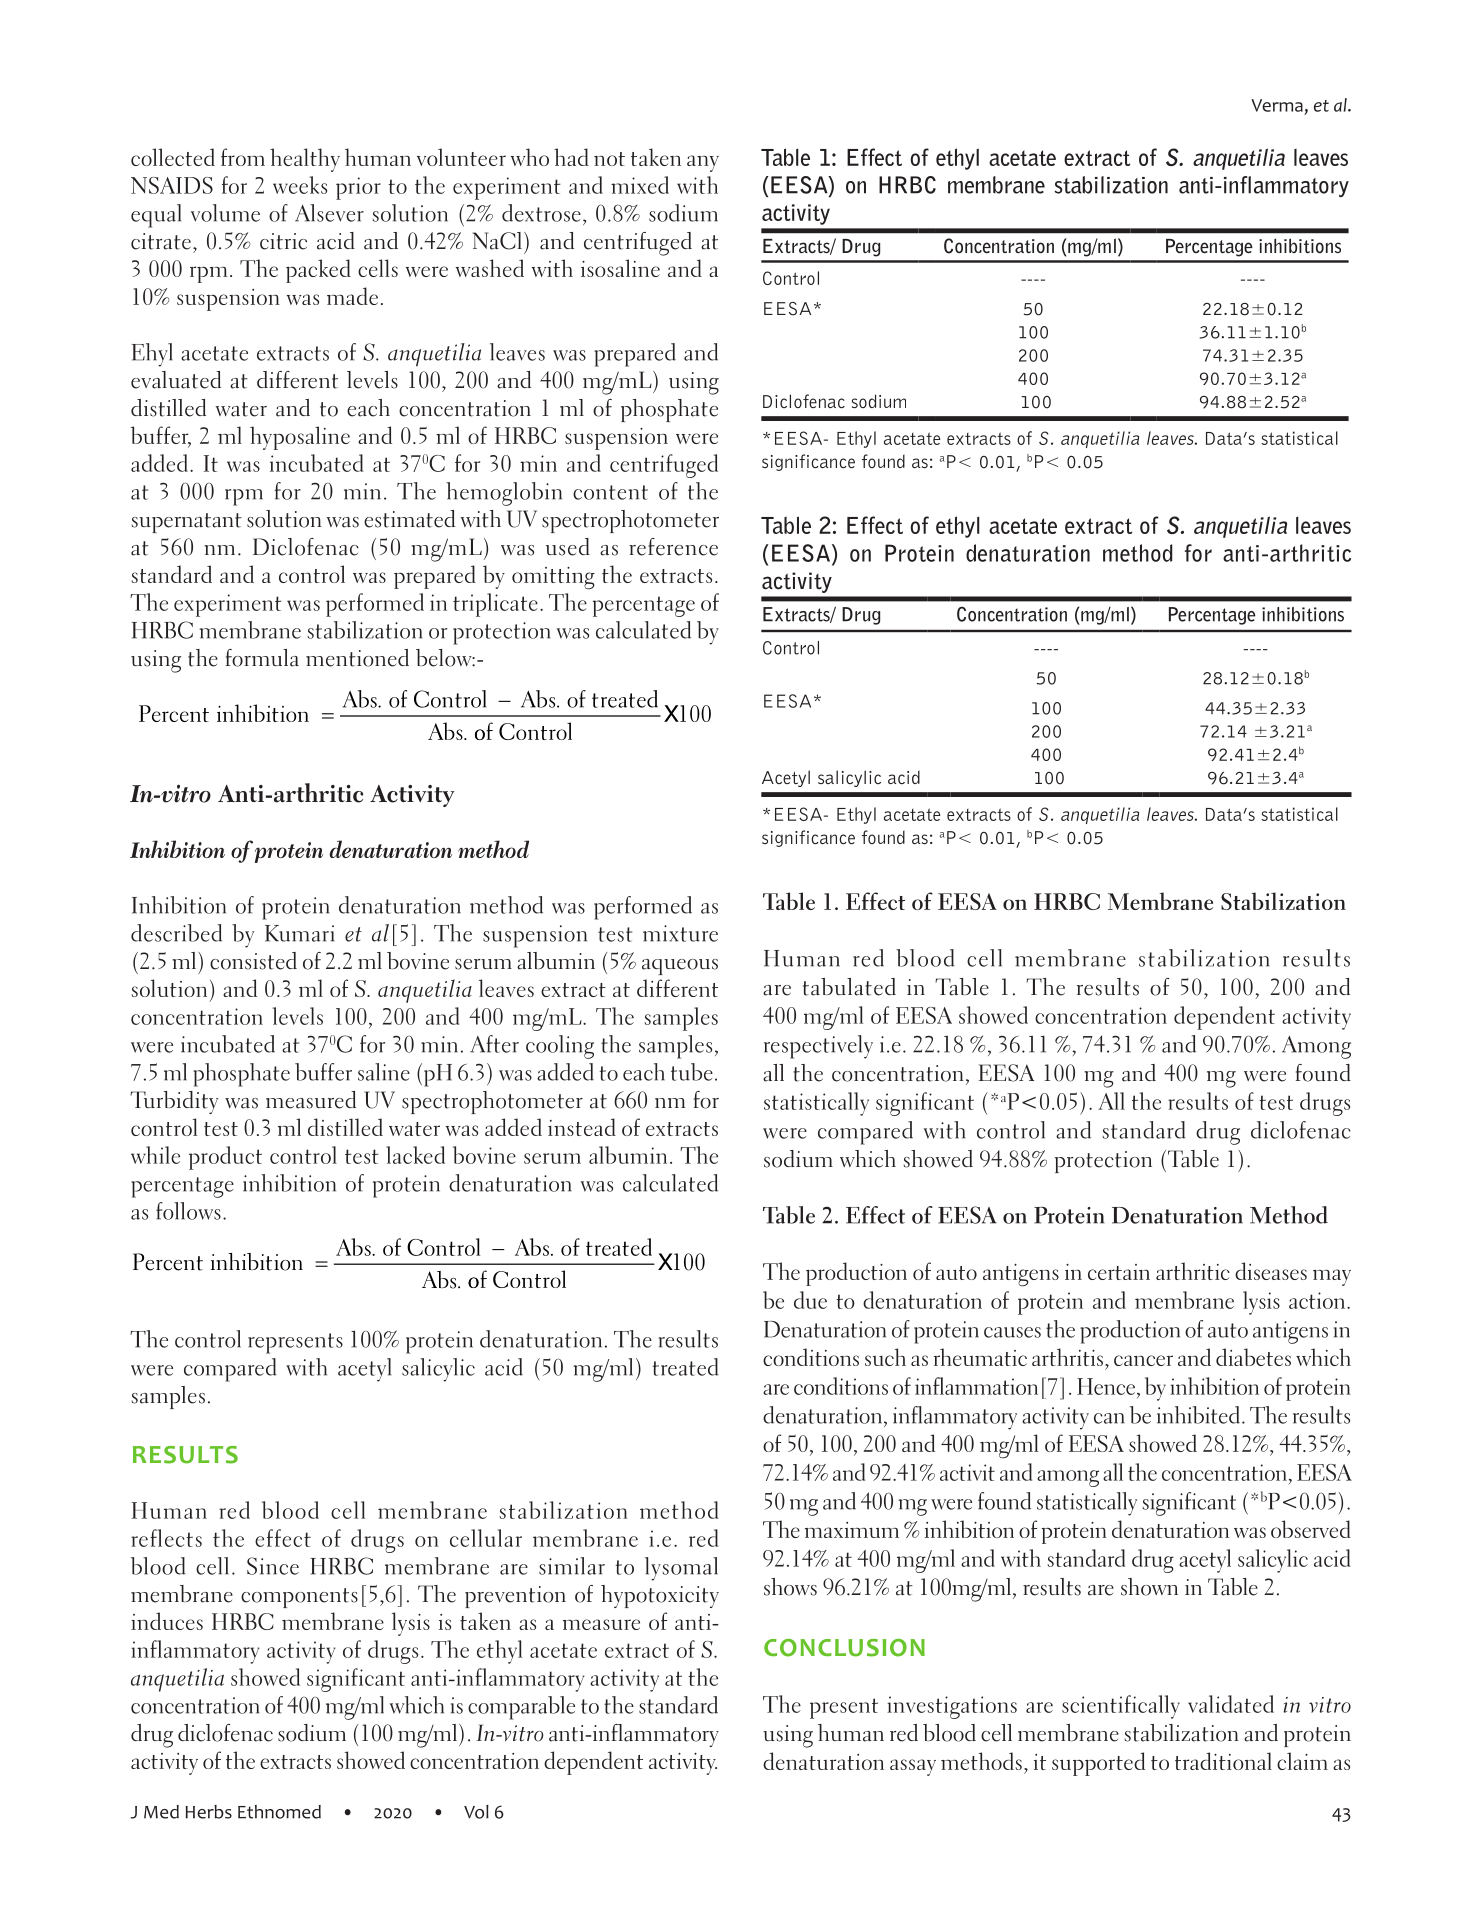 This image has width=1482, height=1917. What do you see at coordinates (852, 1530) in the image?
I see `maximum` at bounding box center [852, 1530].
